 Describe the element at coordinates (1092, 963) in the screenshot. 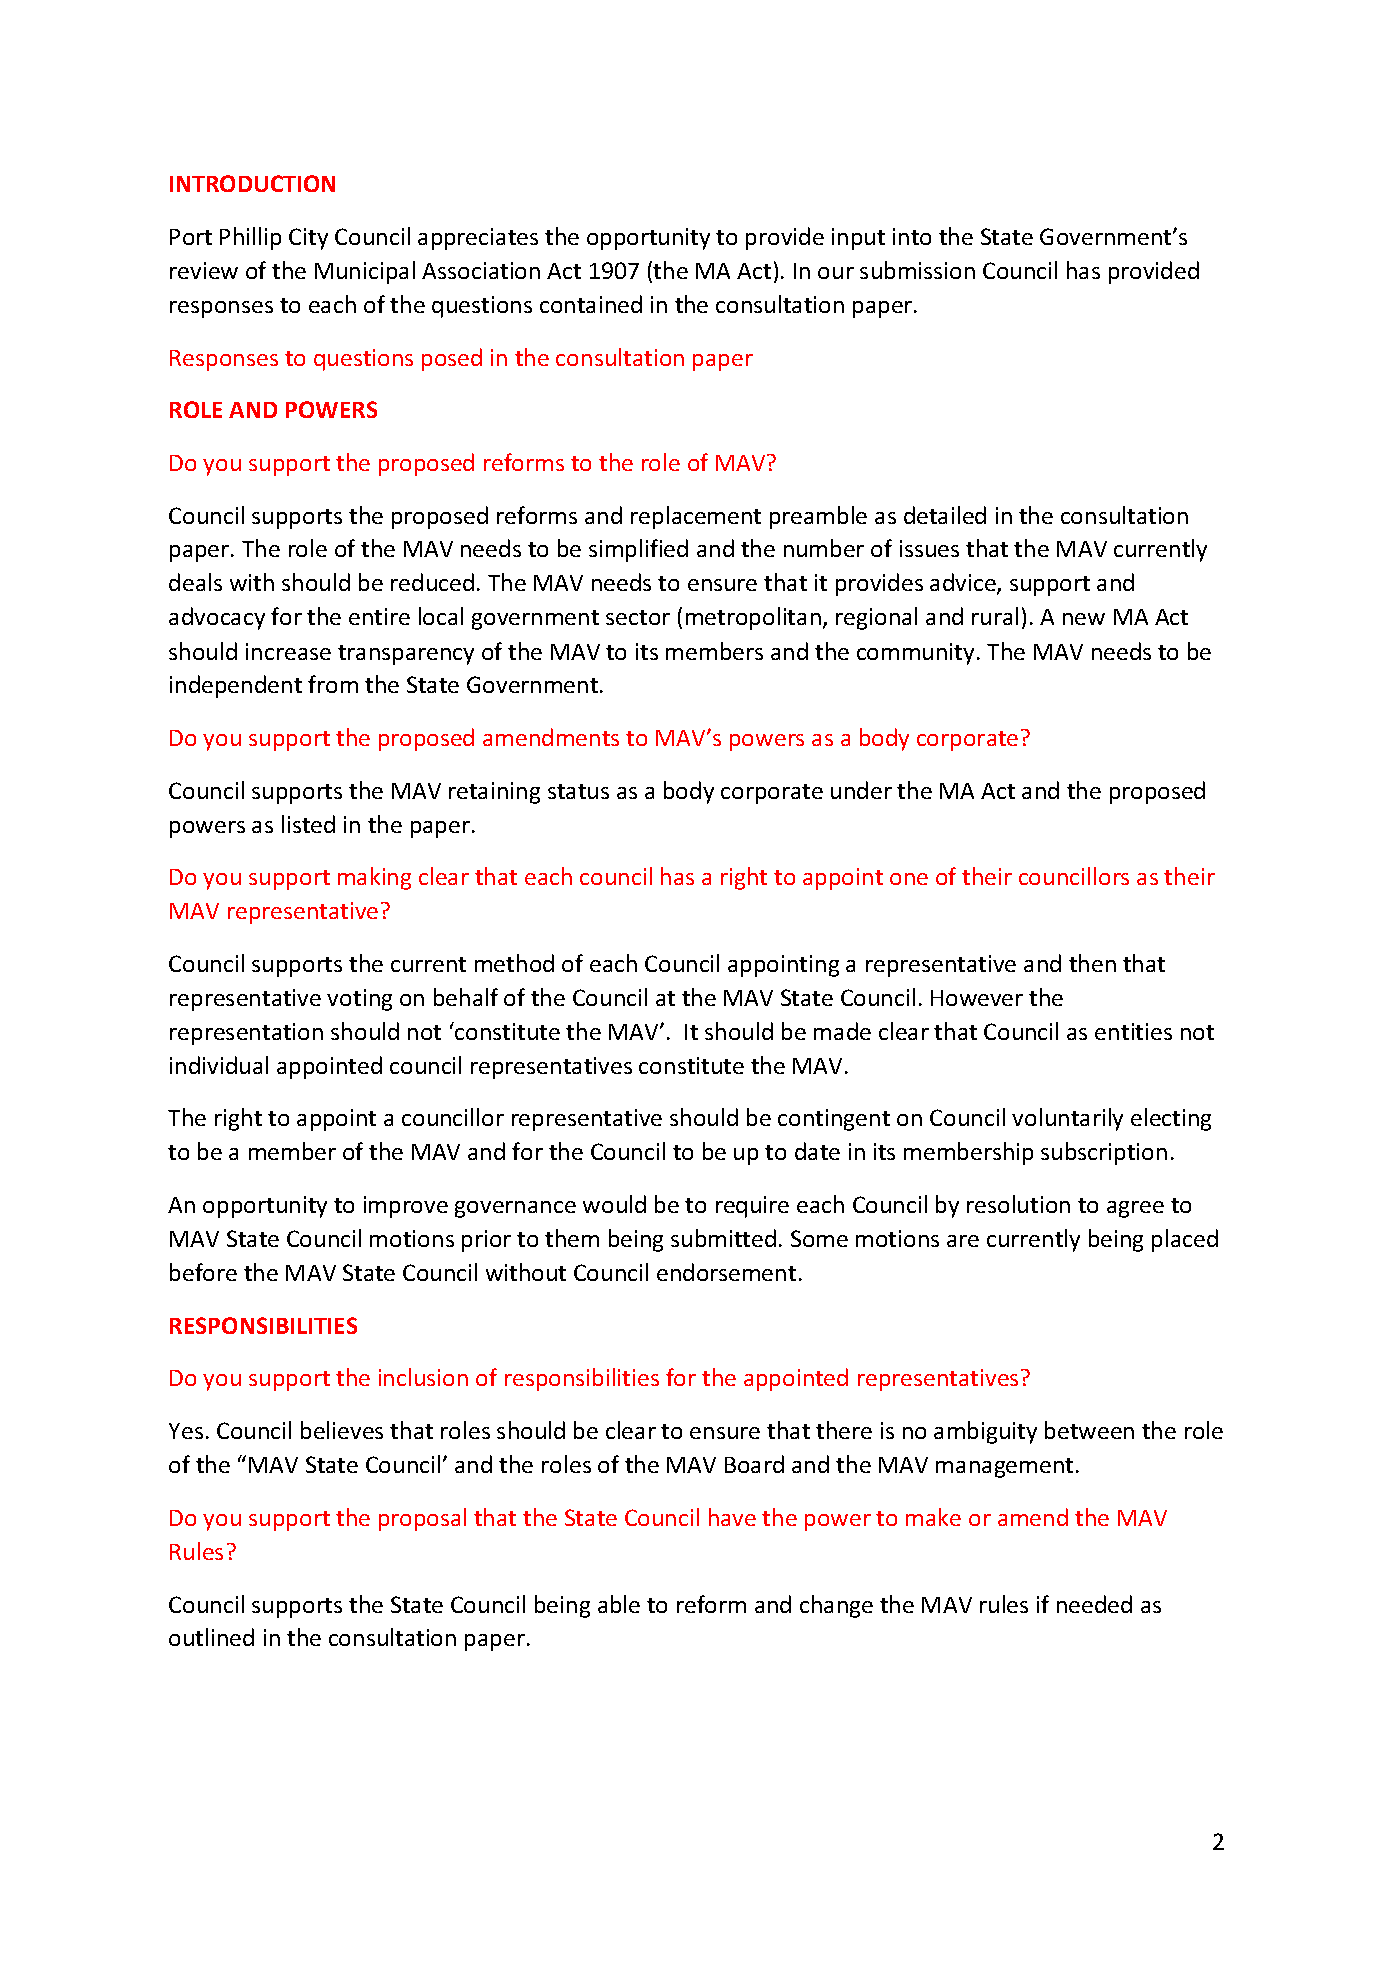

I see `then` at that location.
